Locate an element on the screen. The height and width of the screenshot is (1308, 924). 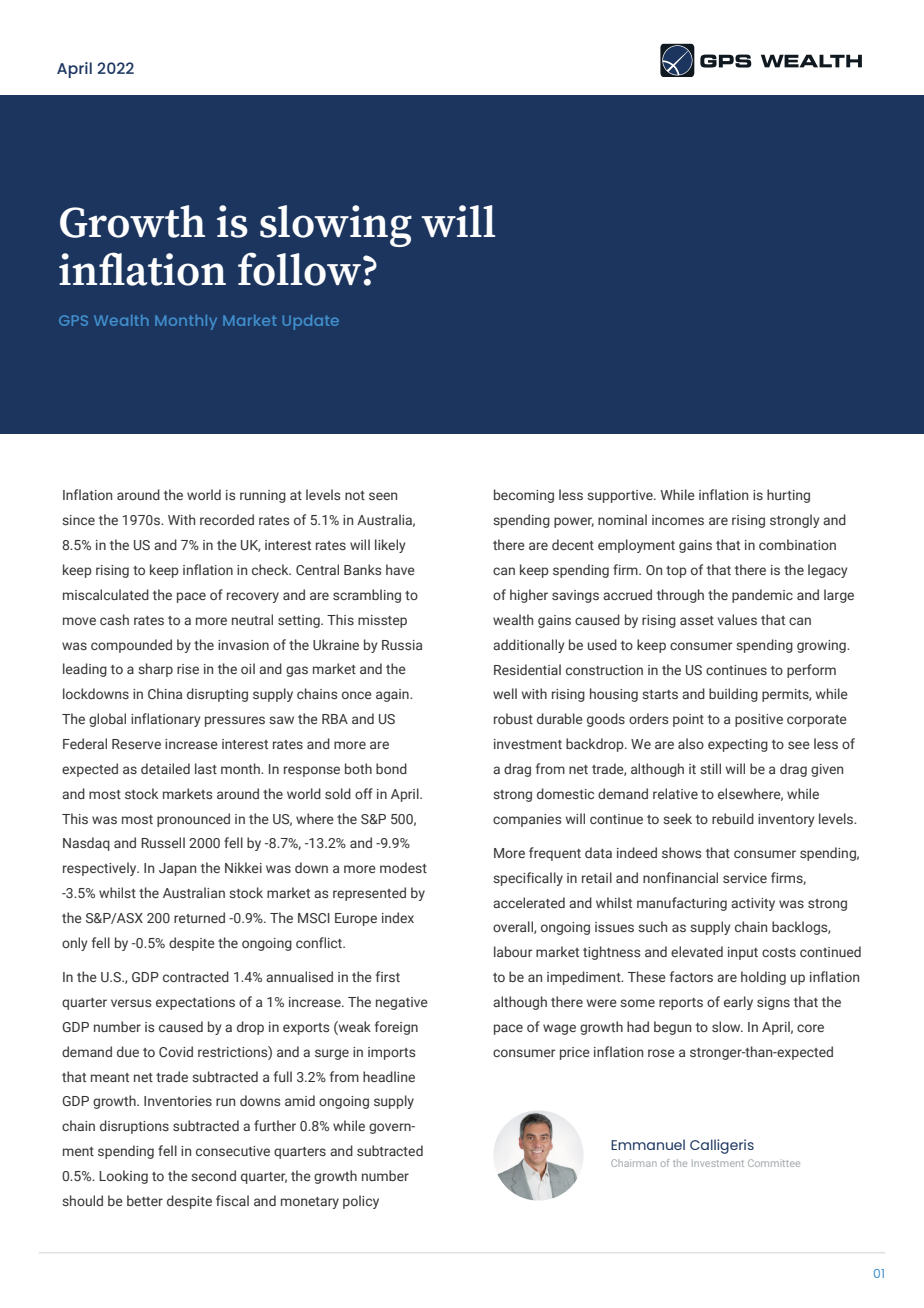
policy is located at coordinates (361, 1202).
